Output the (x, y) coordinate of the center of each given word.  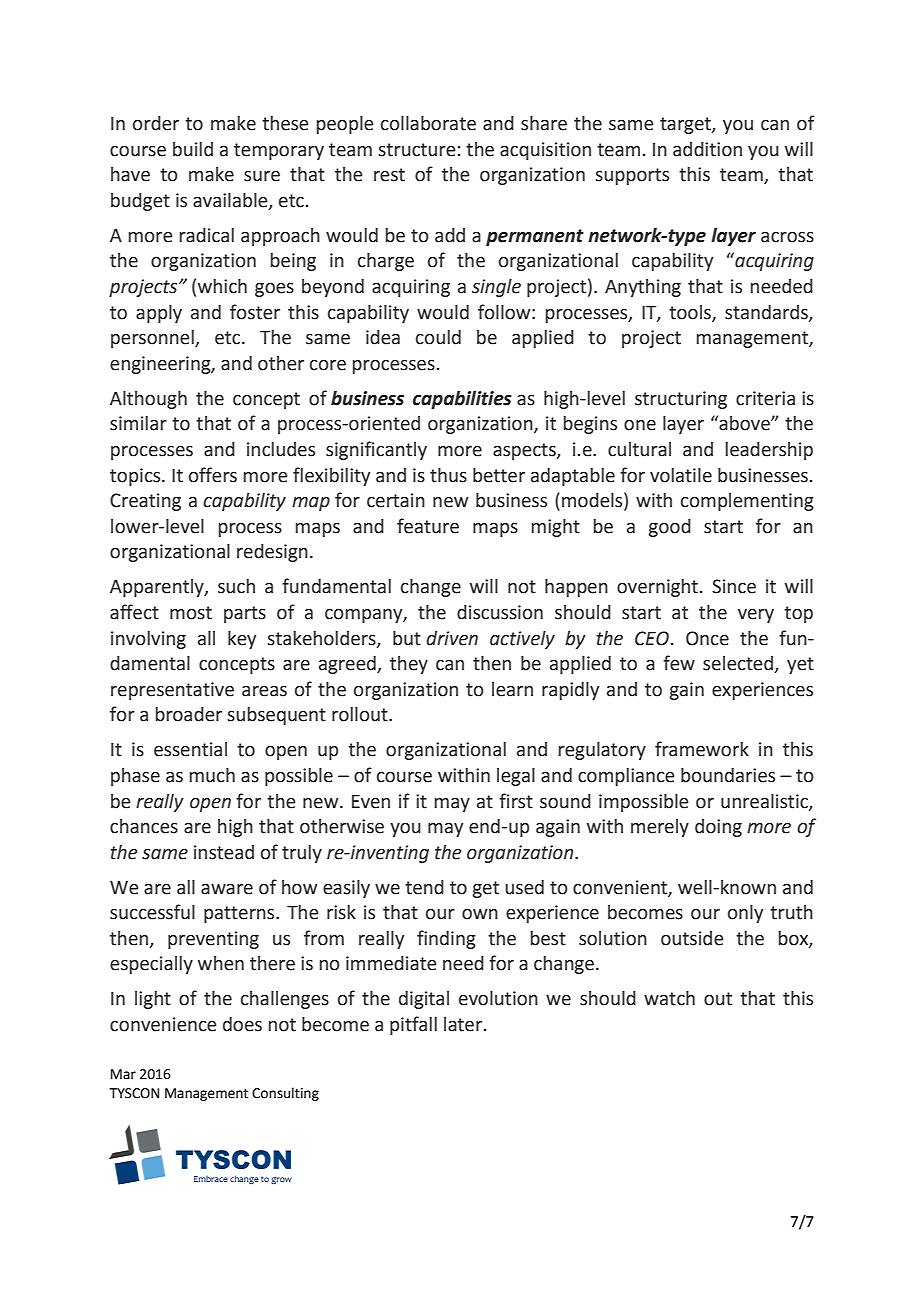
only (745, 914)
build (193, 149)
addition (707, 149)
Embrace (211, 1179)
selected (738, 663)
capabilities (462, 400)
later (464, 1024)
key (242, 640)
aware (227, 889)
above (744, 423)
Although (148, 400)
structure (417, 150)
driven (452, 638)
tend (424, 887)
